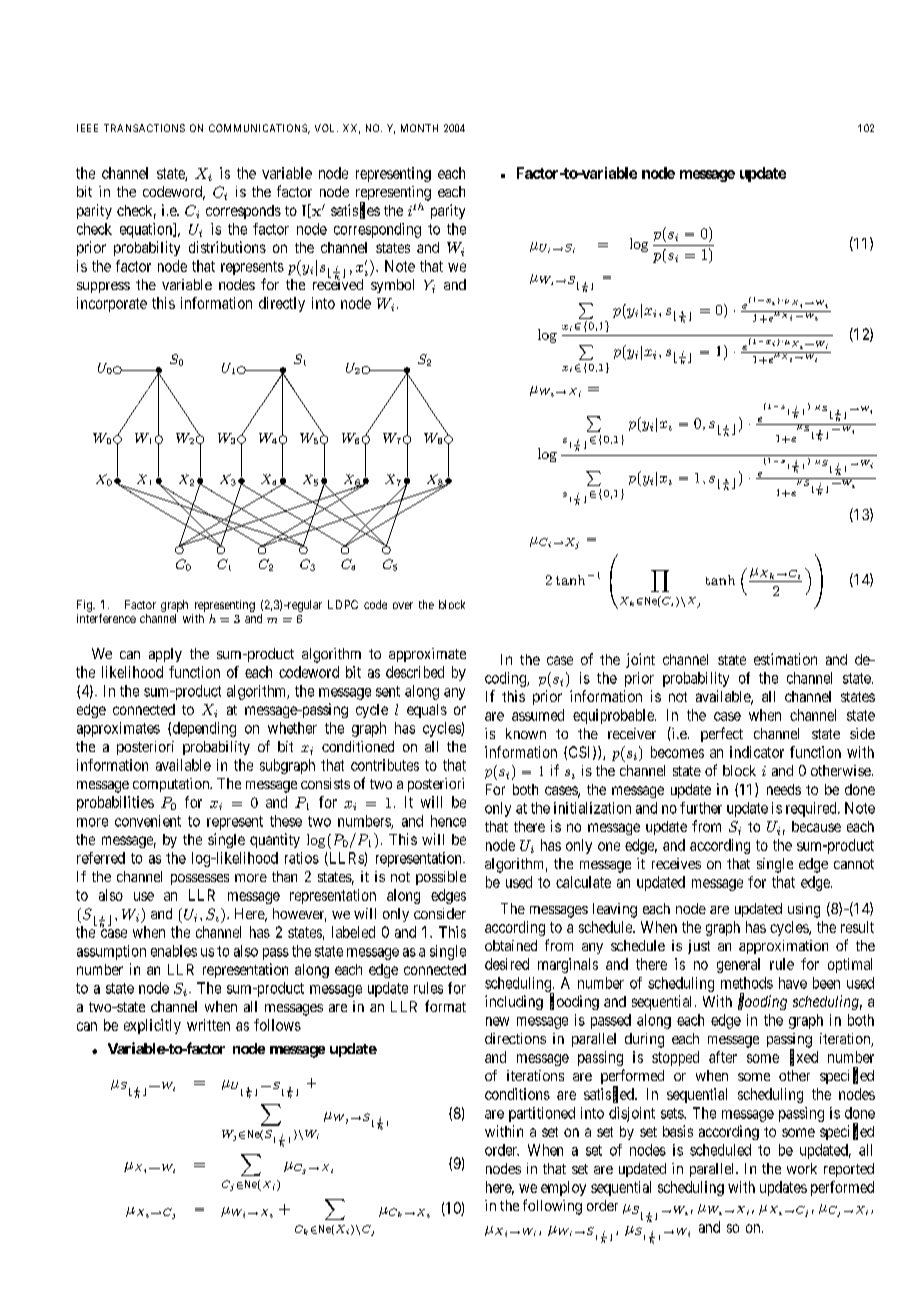 The image size is (924, 1308). What do you see at coordinates (785, 659) in the screenshot?
I see `estimation` at bounding box center [785, 659].
